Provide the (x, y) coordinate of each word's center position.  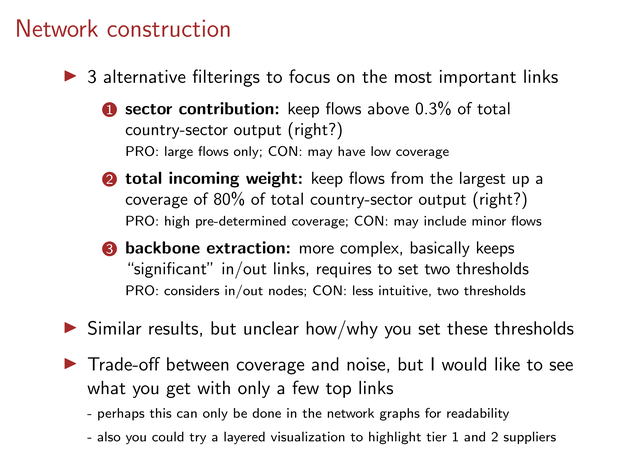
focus (309, 76)
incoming (204, 179)
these (467, 328)
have (351, 151)
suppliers (530, 437)
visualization (308, 436)
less (363, 290)
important (478, 78)
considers (192, 290)
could (168, 436)
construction (168, 28)
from (407, 177)
